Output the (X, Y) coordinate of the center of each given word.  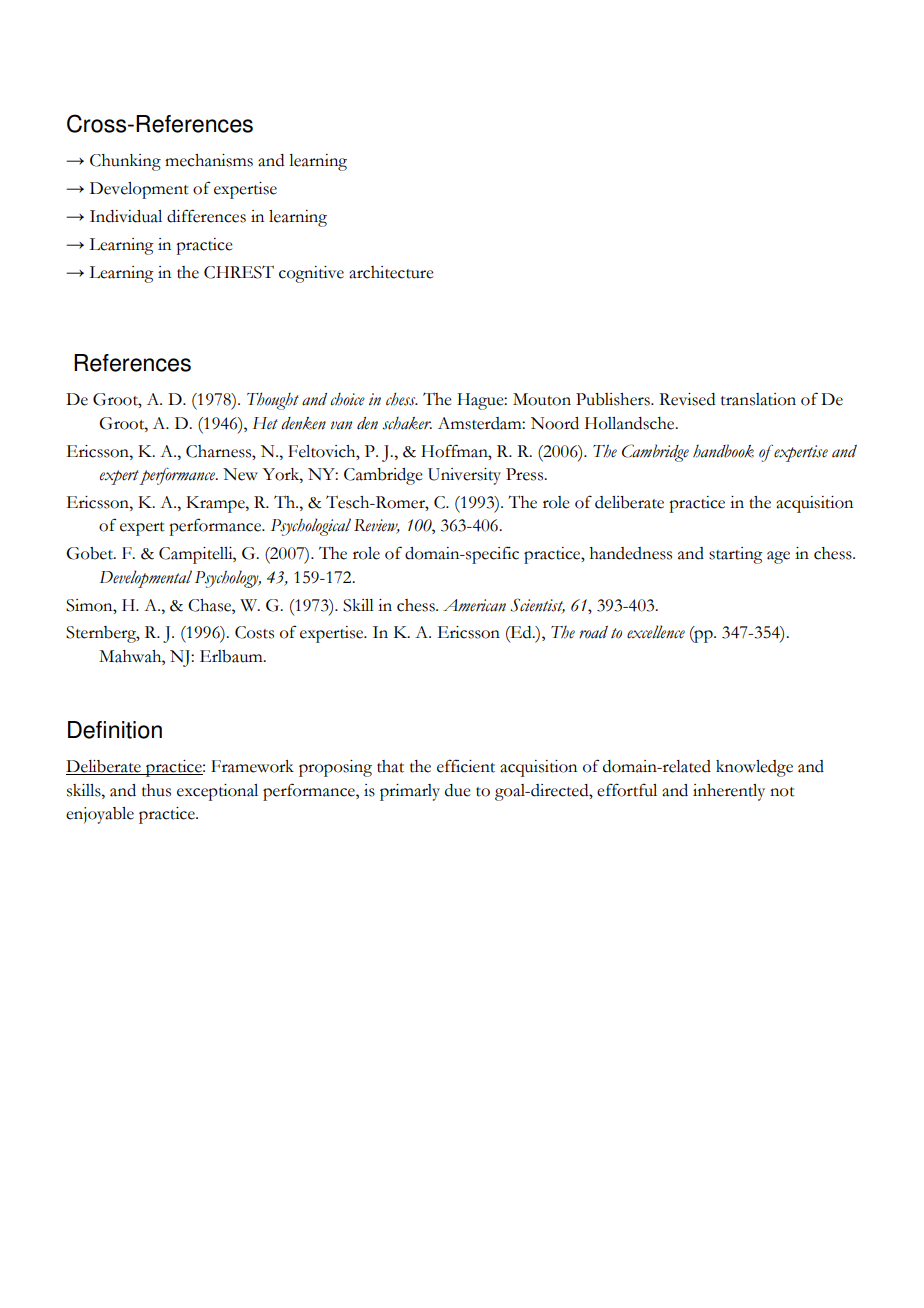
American (474, 605)
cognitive (311, 274)
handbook (723, 451)
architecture (391, 272)
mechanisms (209, 160)
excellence (656, 632)
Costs (254, 632)
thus (156, 790)
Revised (687, 399)
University (464, 476)
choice (348, 399)
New (240, 474)
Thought (273, 401)
